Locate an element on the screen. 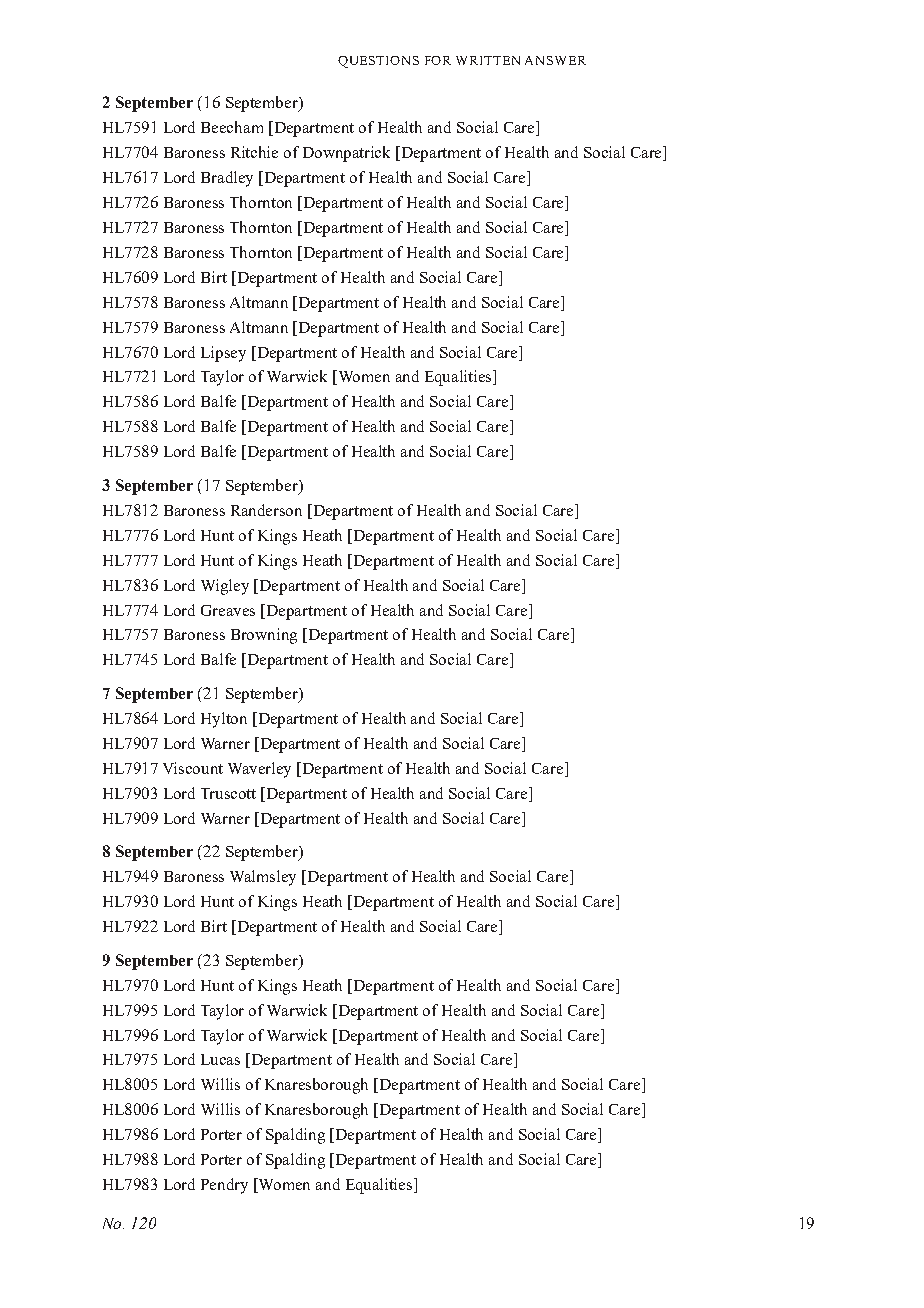 This screenshot has width=924, height=1308. Answer is located at coordinates (555, 60).
